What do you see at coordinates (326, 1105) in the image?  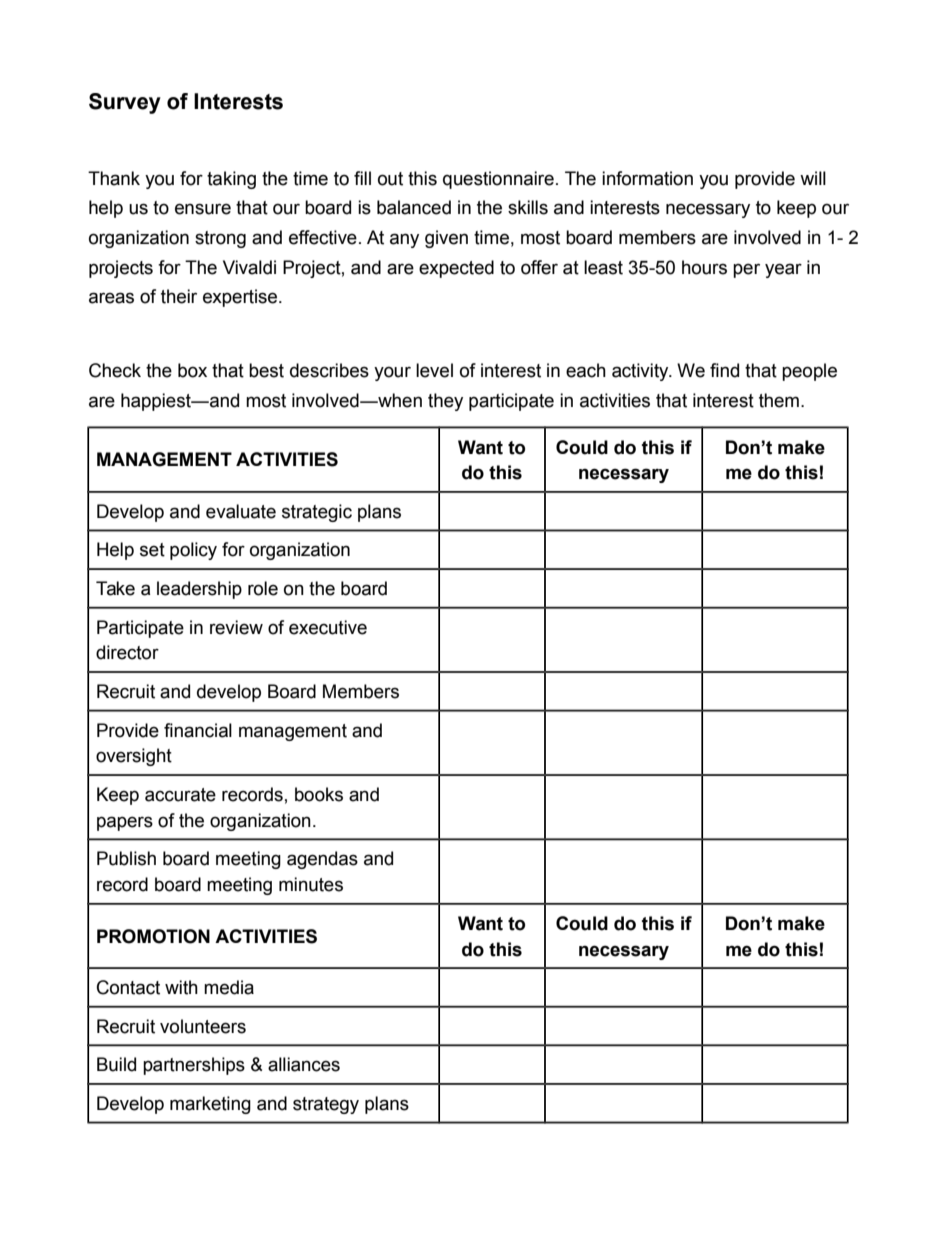 I see `strategy` at bounding box center [326, 1105].
